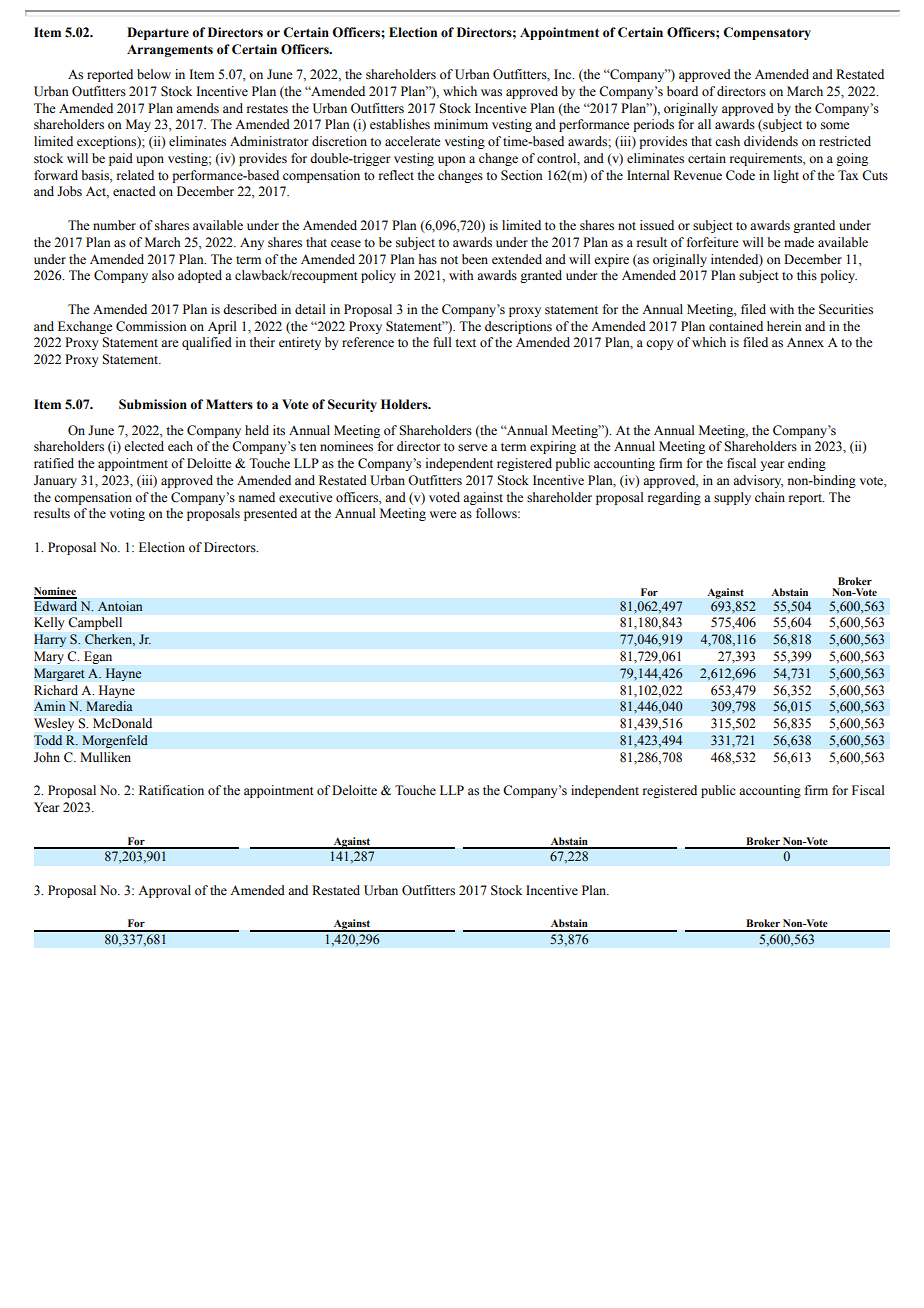 This screenshot has width=924, height=1308. What do you see at coordinates (767, 33) in the screenshot?
I see `Compensatory` at bounding box center [767, 33].
